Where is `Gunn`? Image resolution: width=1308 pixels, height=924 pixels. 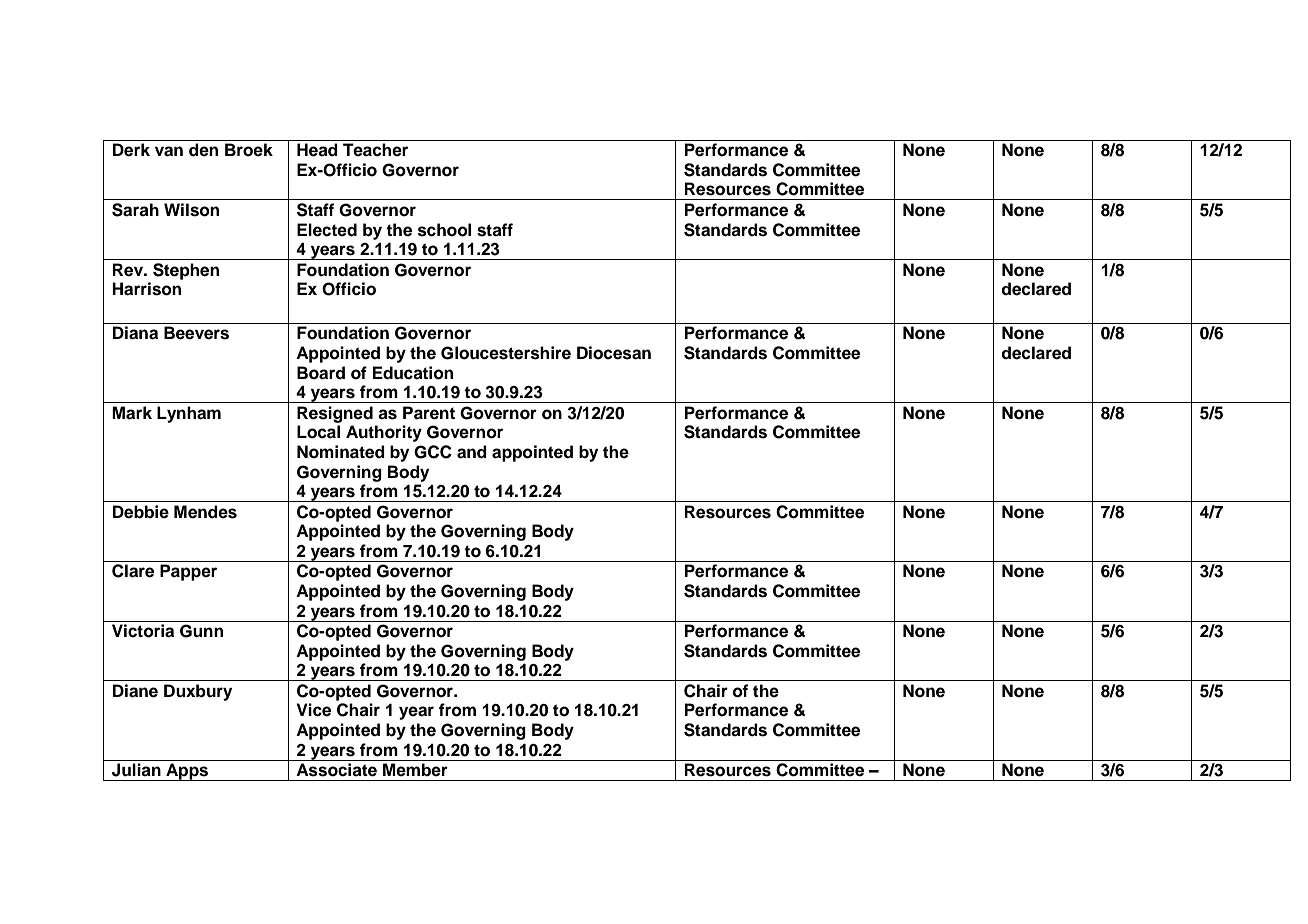 Gunn is located at coordinates (201, 631).
